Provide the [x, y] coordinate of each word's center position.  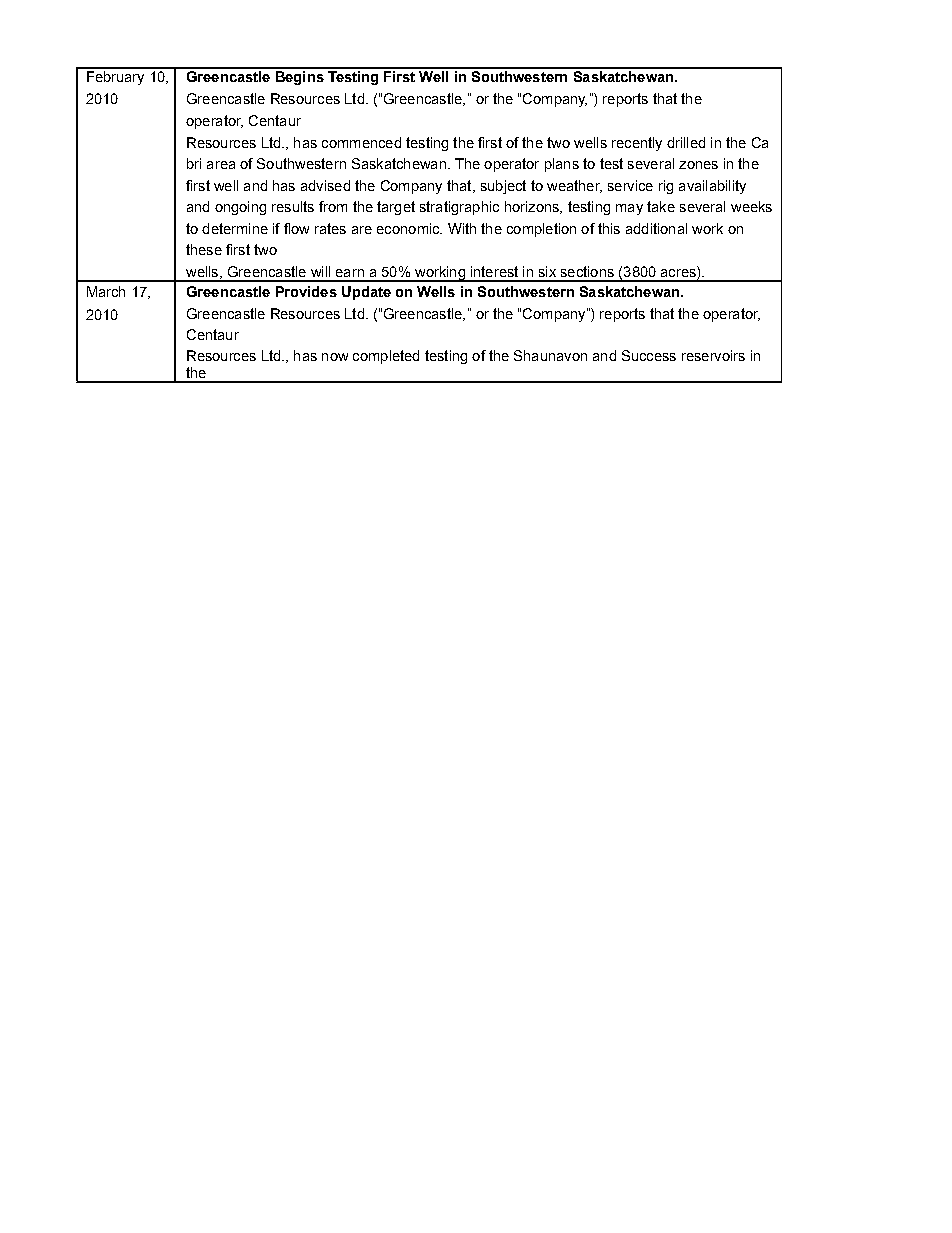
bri [194, 163]
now [335, 357]
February [115, 76]
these [204, 249]
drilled [686, 142]
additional [656, 228]
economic [409, 228]
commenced [361, 142]
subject [503, 187]
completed [386, 357]
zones [698, 165]
